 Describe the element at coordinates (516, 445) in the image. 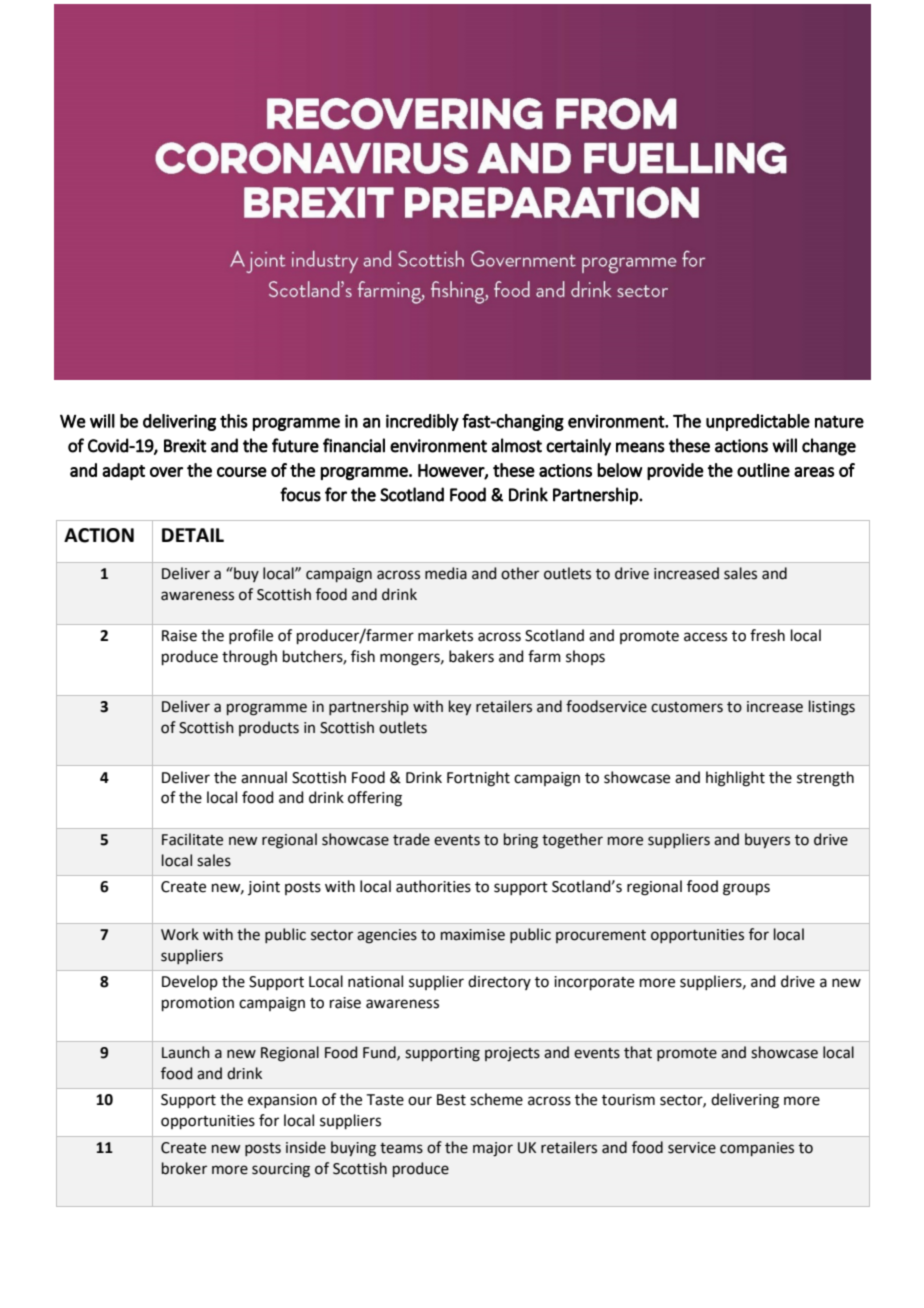

I see `almost` at that location.
